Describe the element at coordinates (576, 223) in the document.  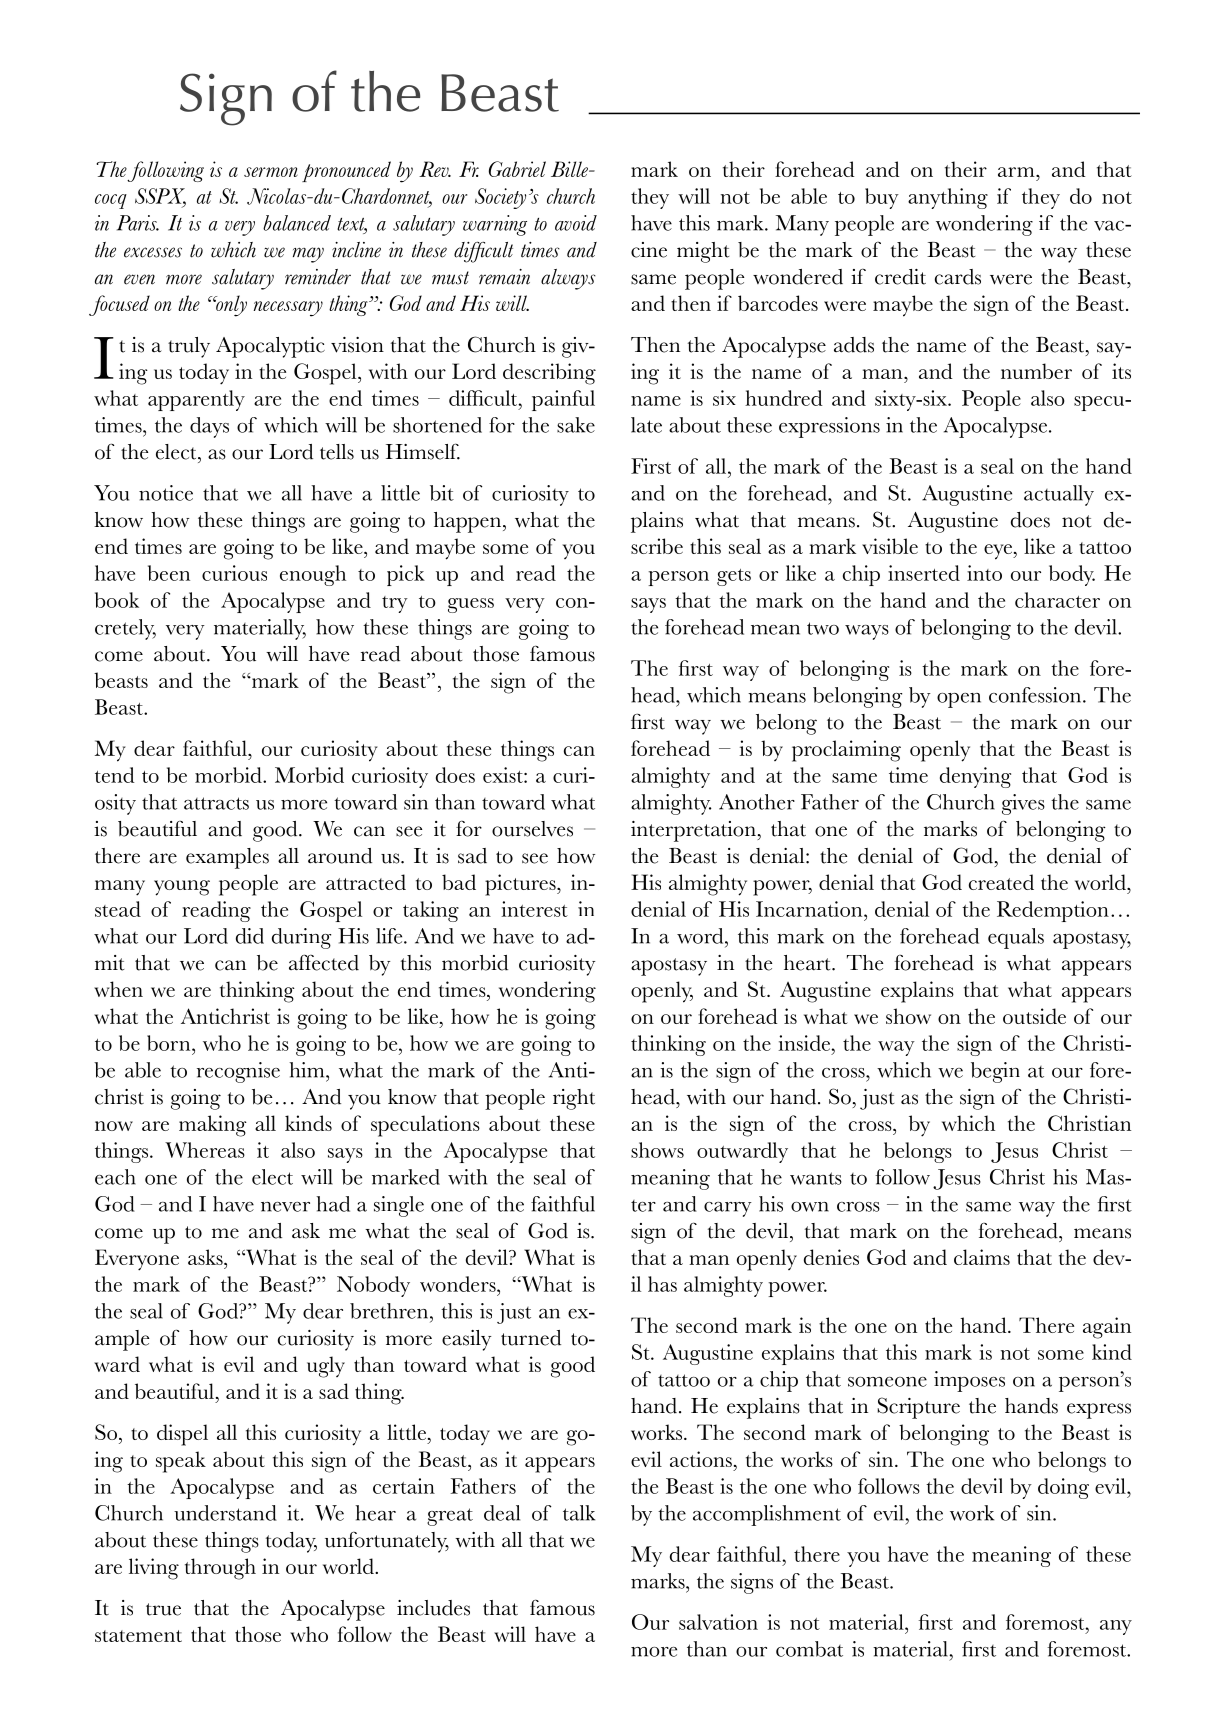
I see `avoid` at that location.
